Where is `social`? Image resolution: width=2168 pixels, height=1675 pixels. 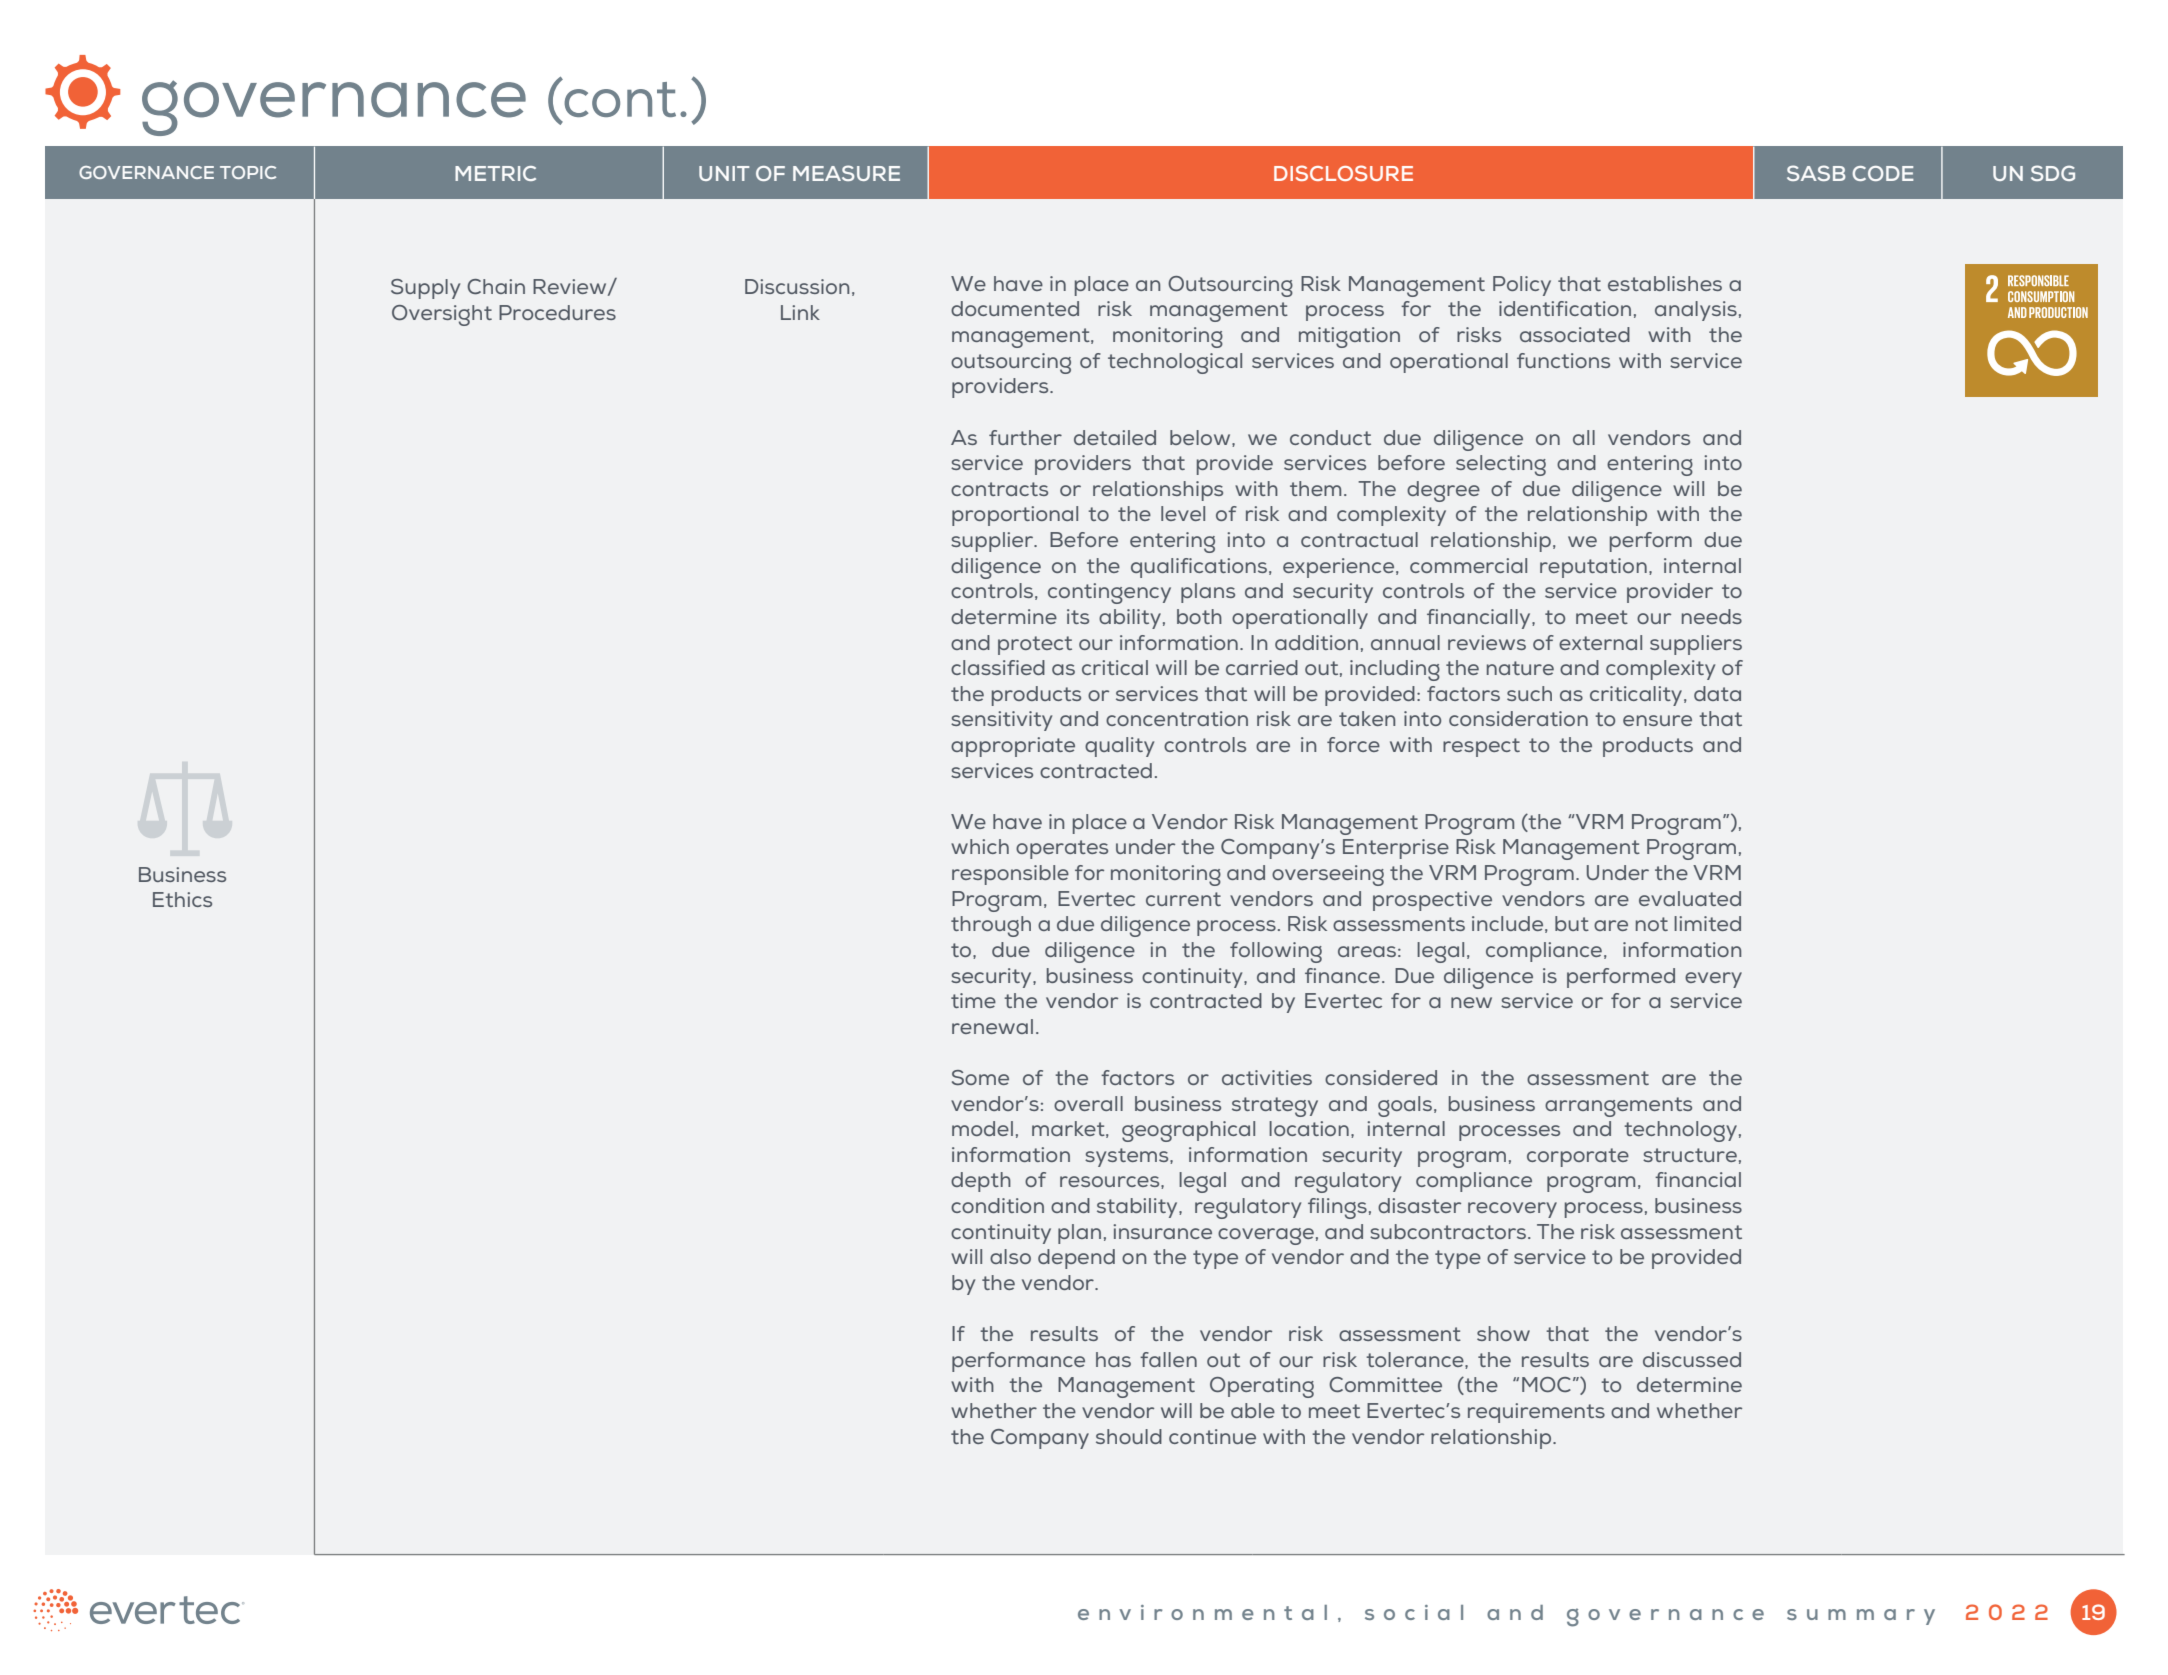 social is located at coordinates (1414, 1612).
